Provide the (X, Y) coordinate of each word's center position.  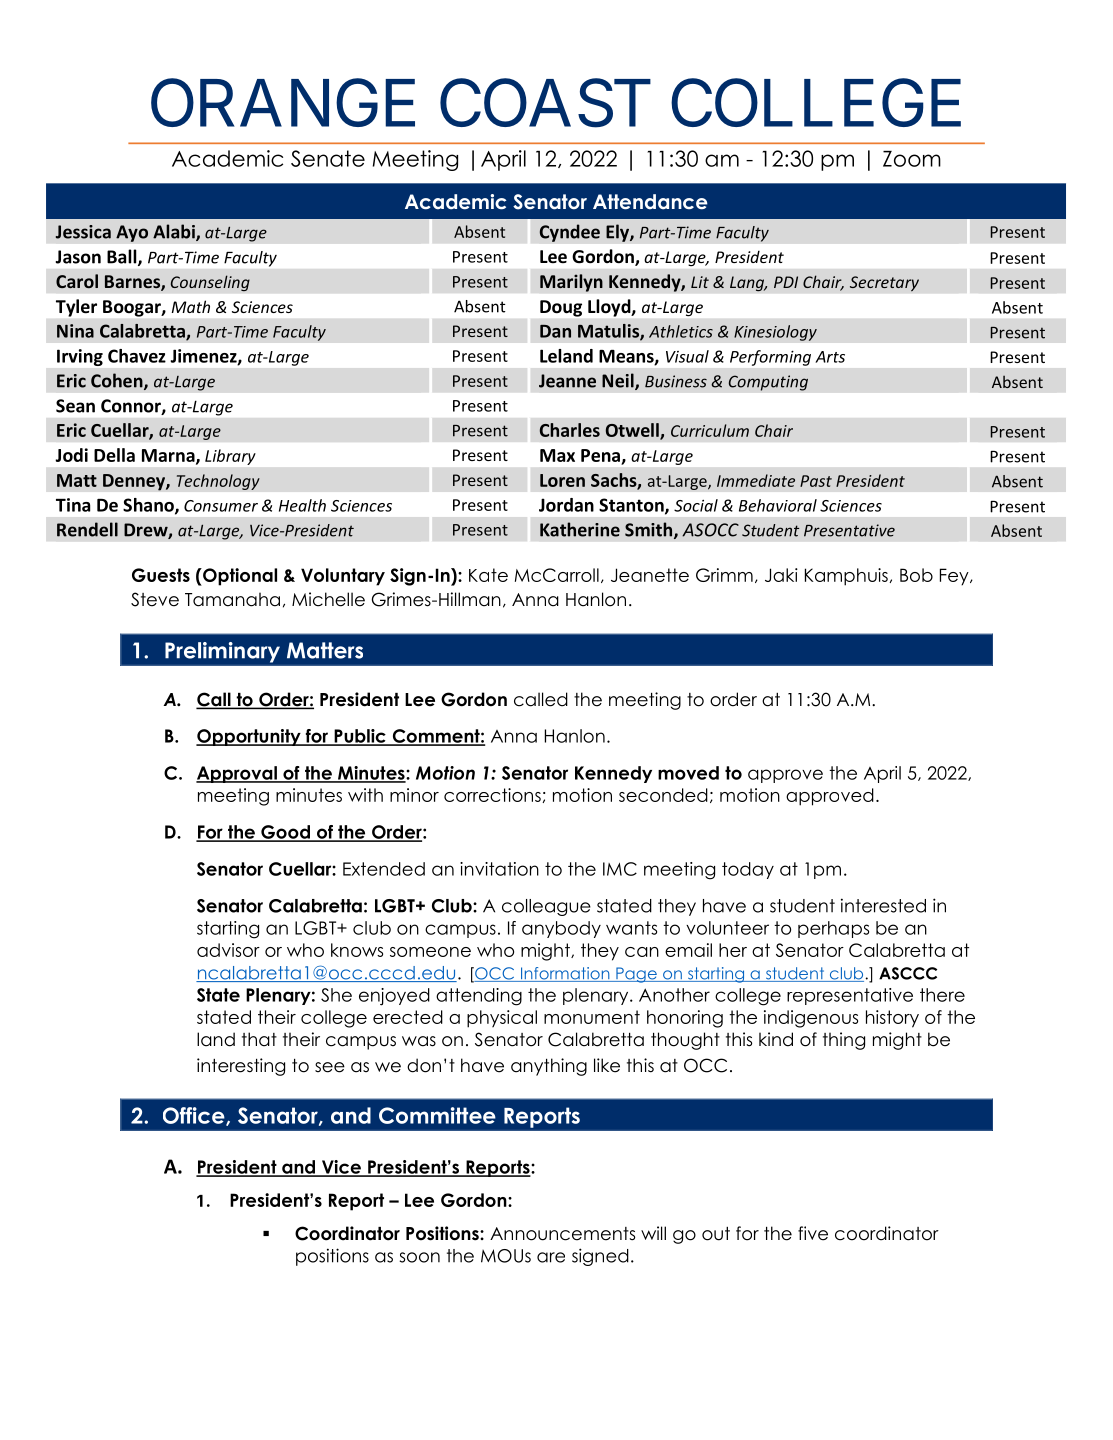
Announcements (562, 1234)
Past (816, 481)
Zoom (912, 159)
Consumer (221, 506)
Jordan (566, 505)
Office (195, 1116)
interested (883, 905)
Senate (328, 158)
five (813, 1233)
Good (285, 833)
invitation (499, 869)
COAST (545, 104)
